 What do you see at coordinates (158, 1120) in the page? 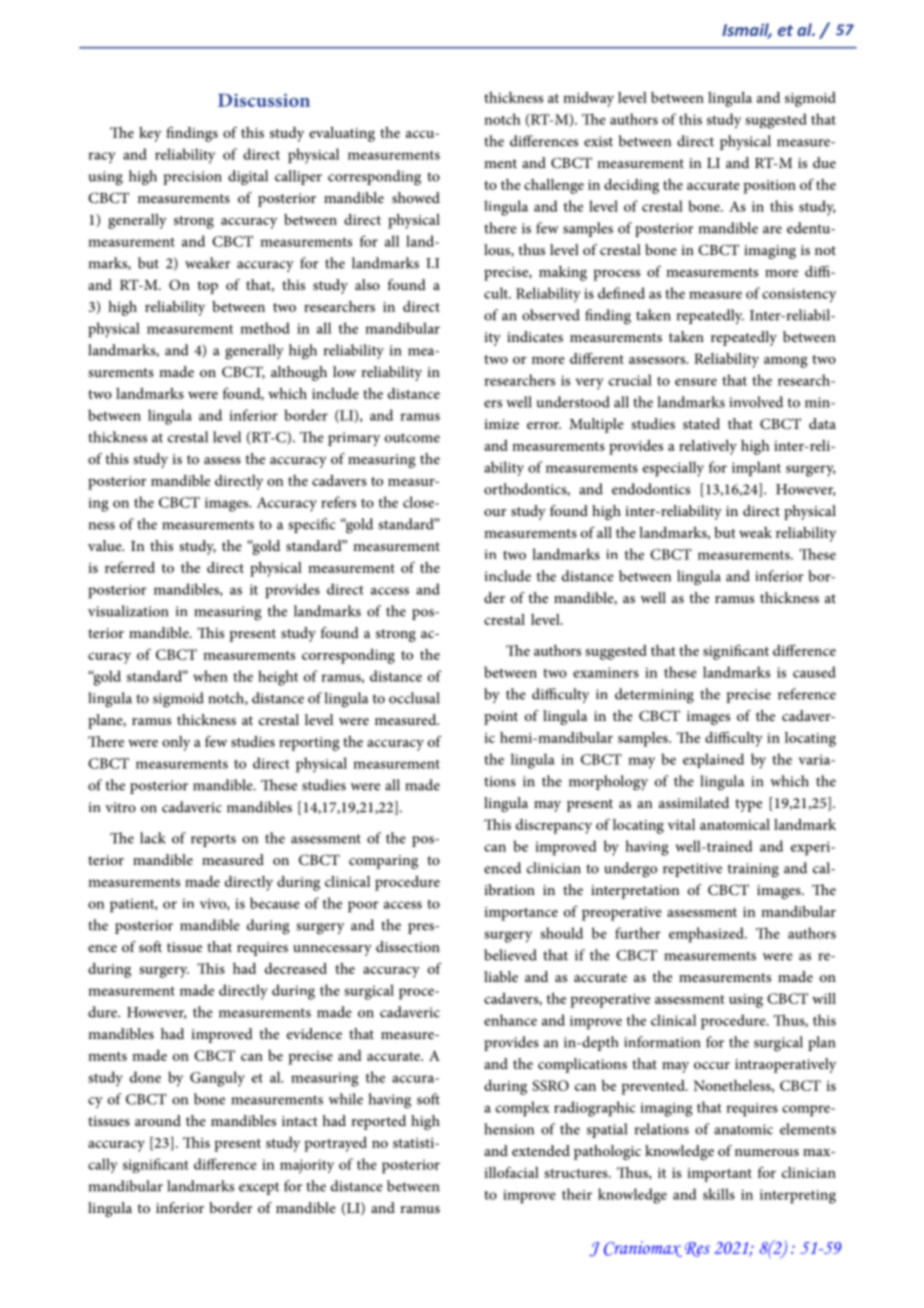
I see `around` at bounding box center [158, 1120].
